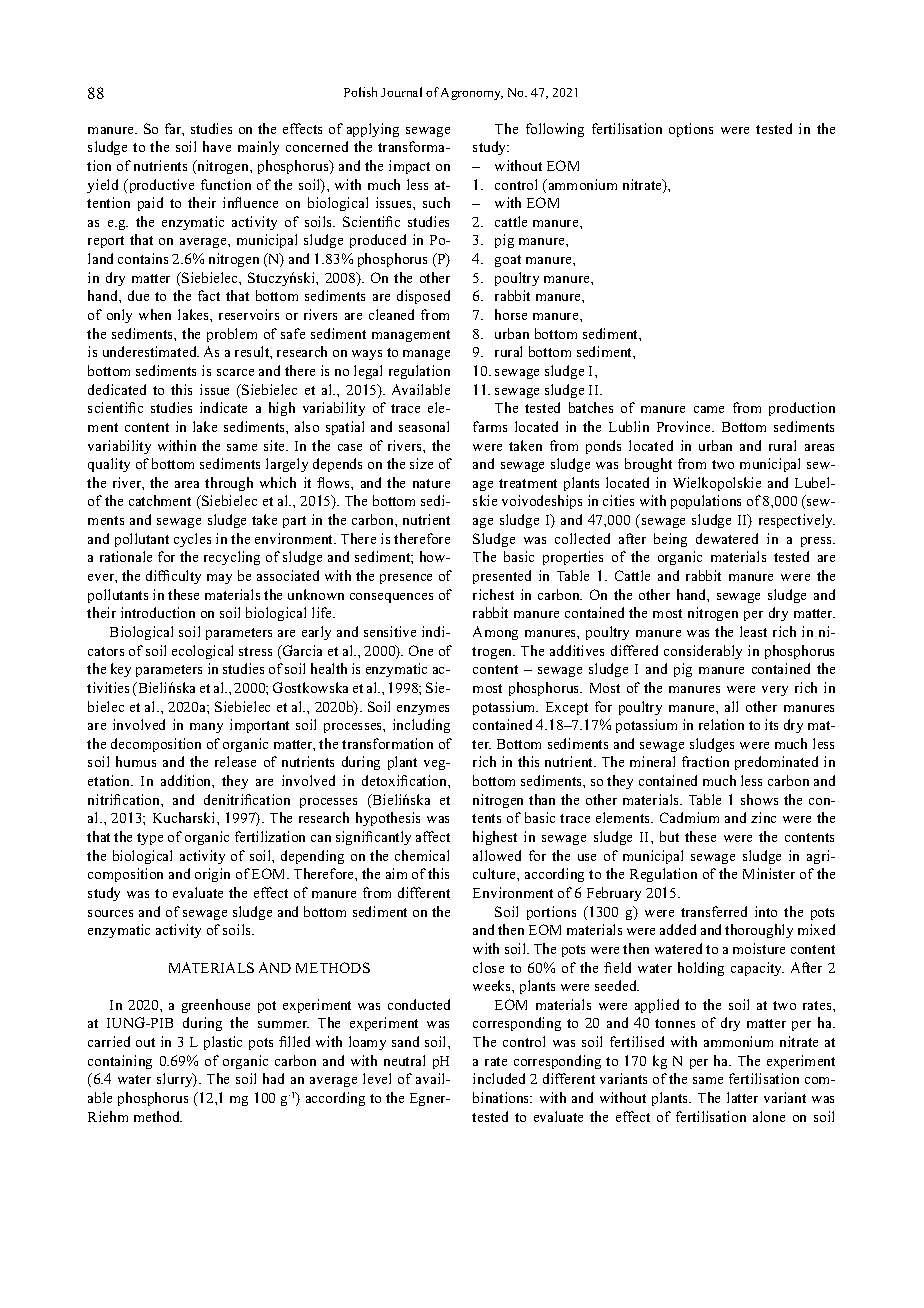 This screenshot has height=1308, width=924. What do you see at coordinates (776, 763) in the screenshot?
I see `predominated` at bounding box center [776, 763].
